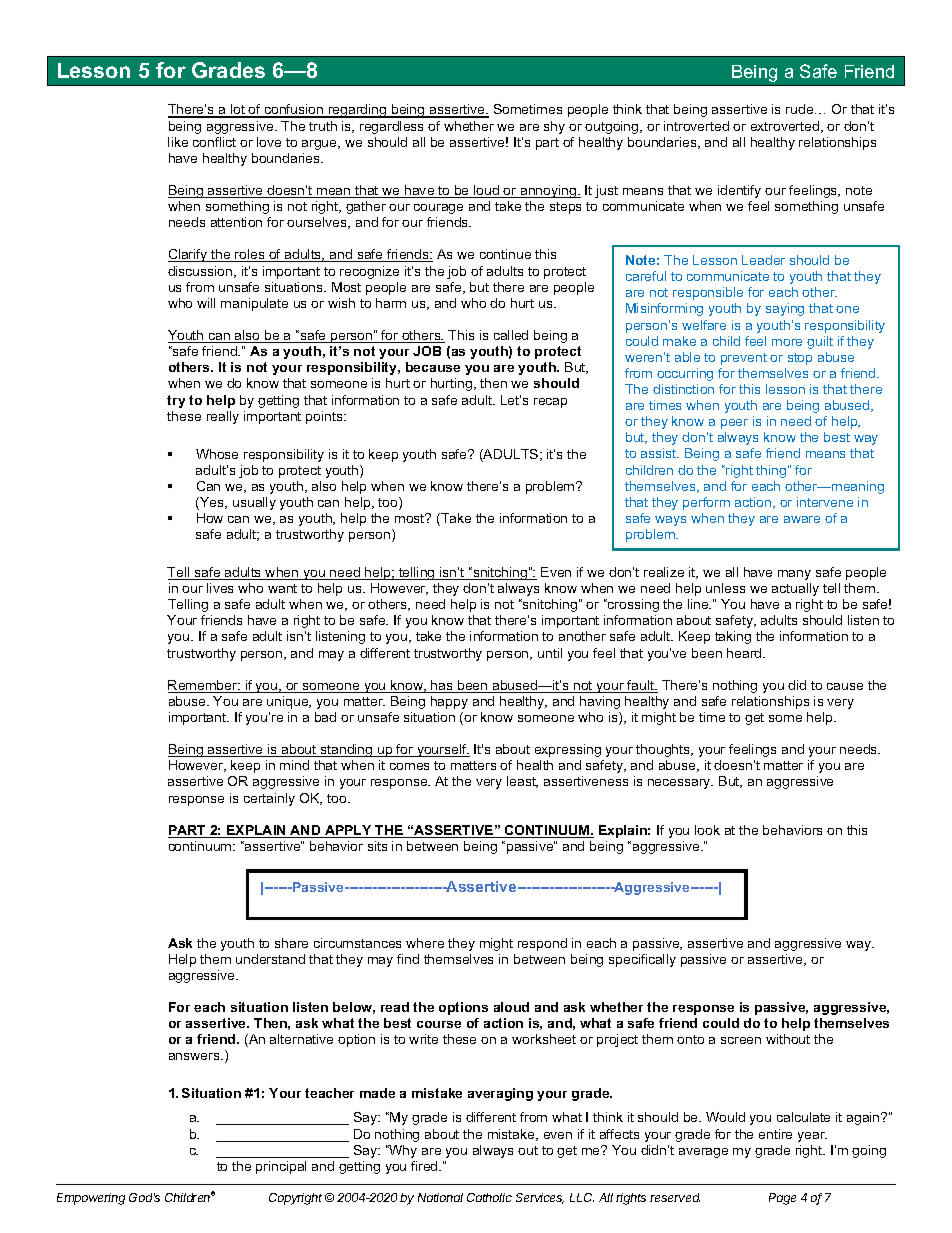 This screenshot has width=952, height=1233. What do you see at coordinates (281, 1167) in the screenshot?
I see `principal` at bounding box center [281, 1167].
